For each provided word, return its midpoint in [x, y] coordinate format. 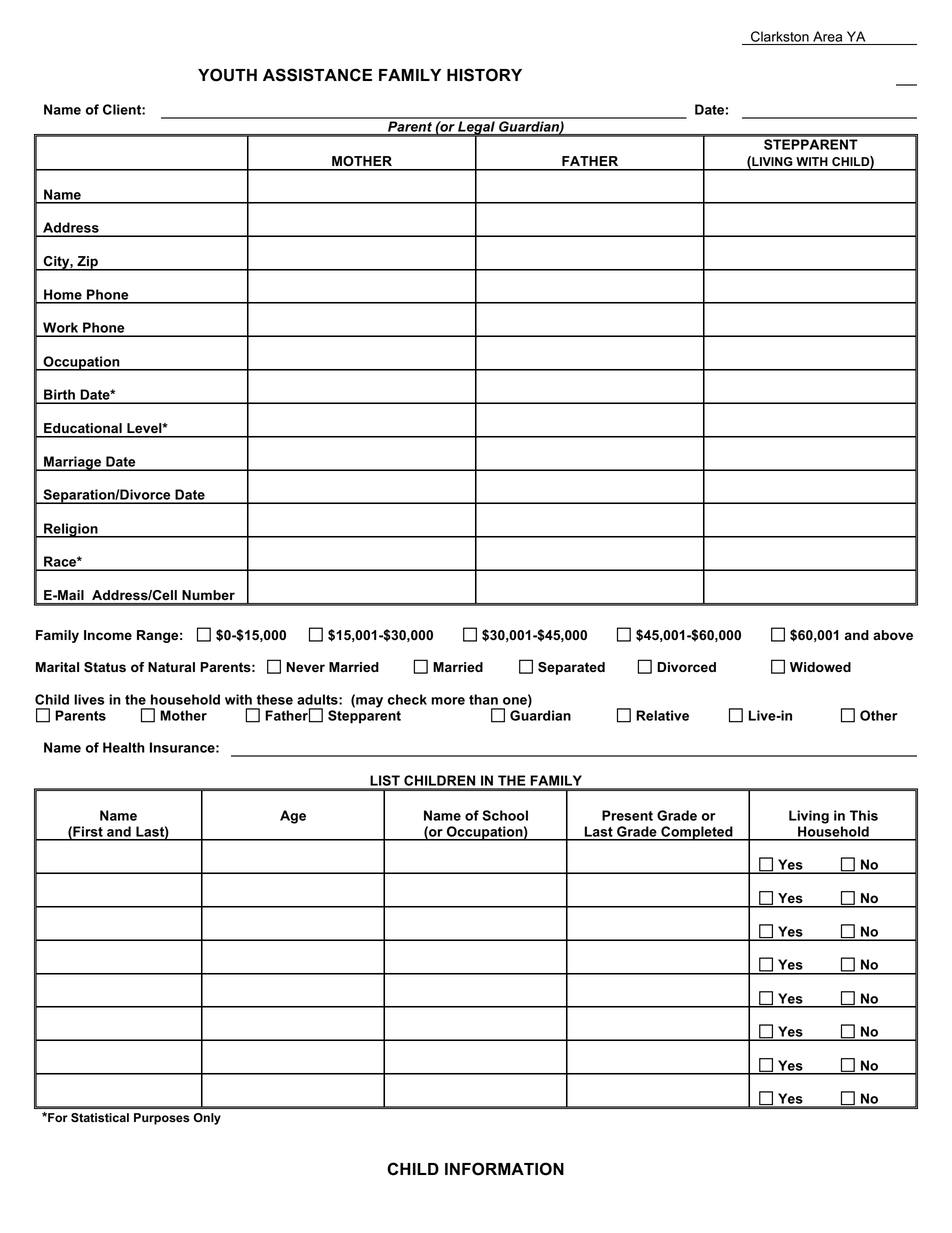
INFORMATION [504, 1169]
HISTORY [484, 75]
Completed [697, 833]
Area [827, 36]
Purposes [162, 1119]
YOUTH [227, 75]
